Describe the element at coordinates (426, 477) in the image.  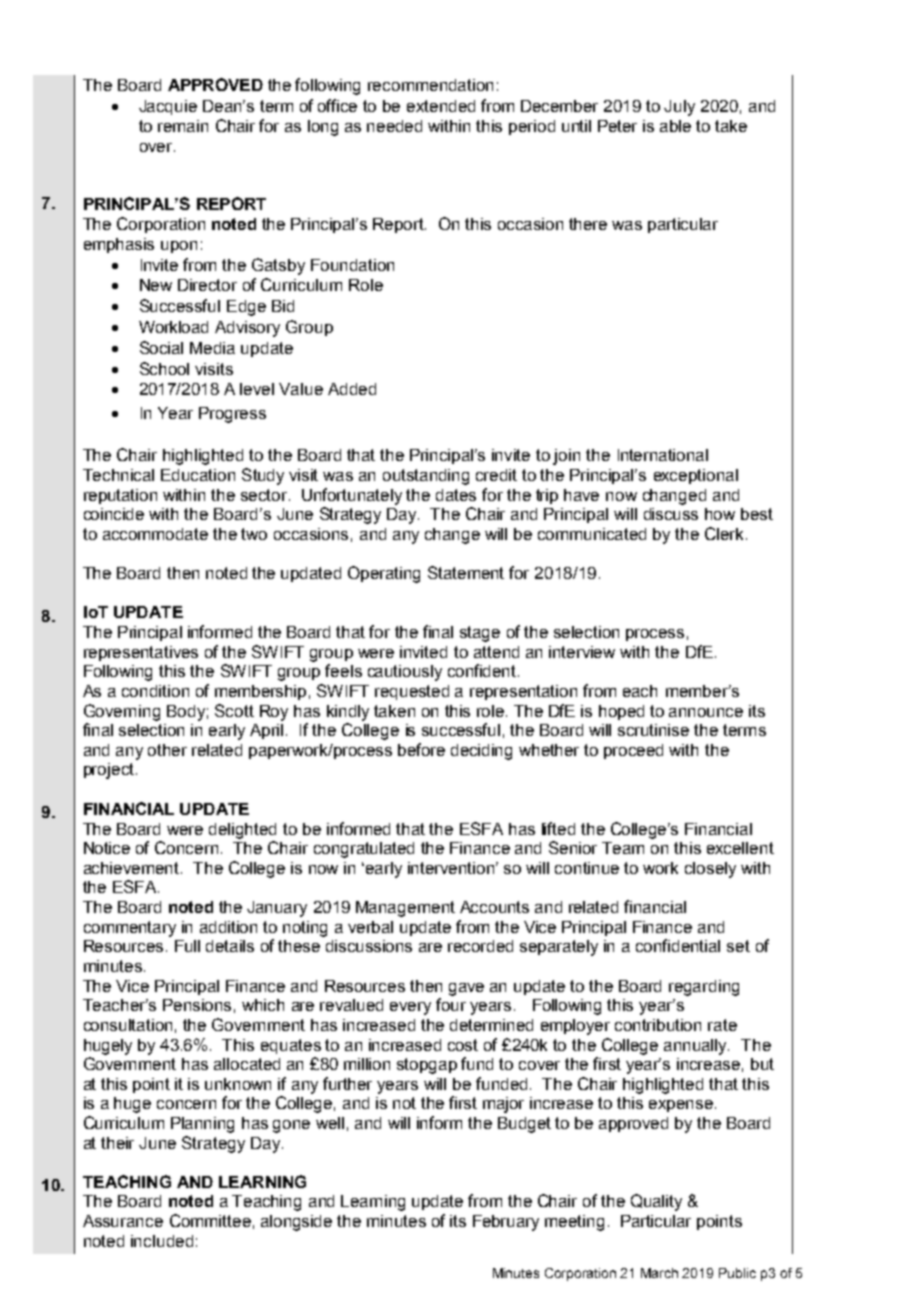
I see `outstanding` at that location.
